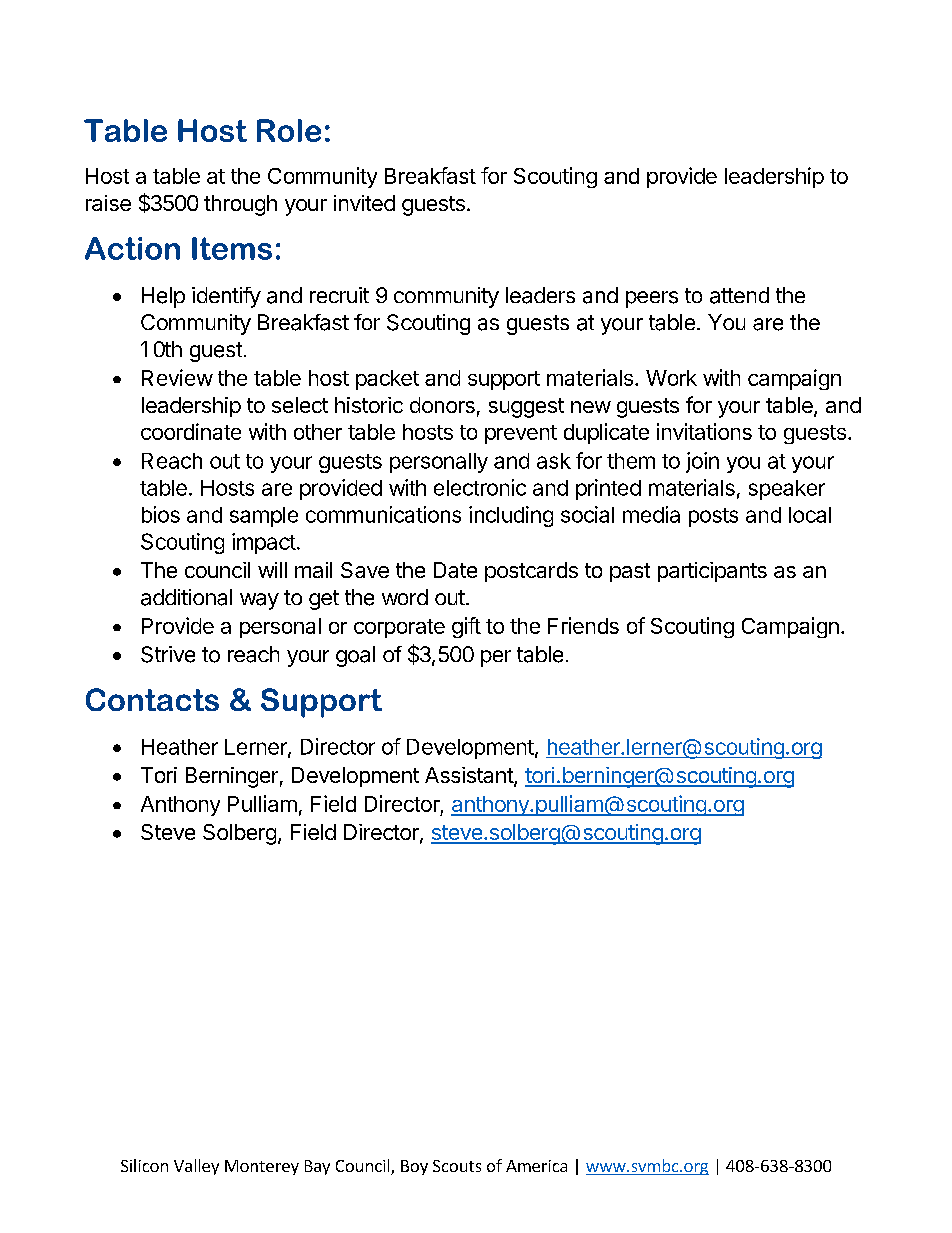 The image size is (952, 1233). Describe the element at coordinates (466, 627) in the screenshot. I see `gift` at that location.
